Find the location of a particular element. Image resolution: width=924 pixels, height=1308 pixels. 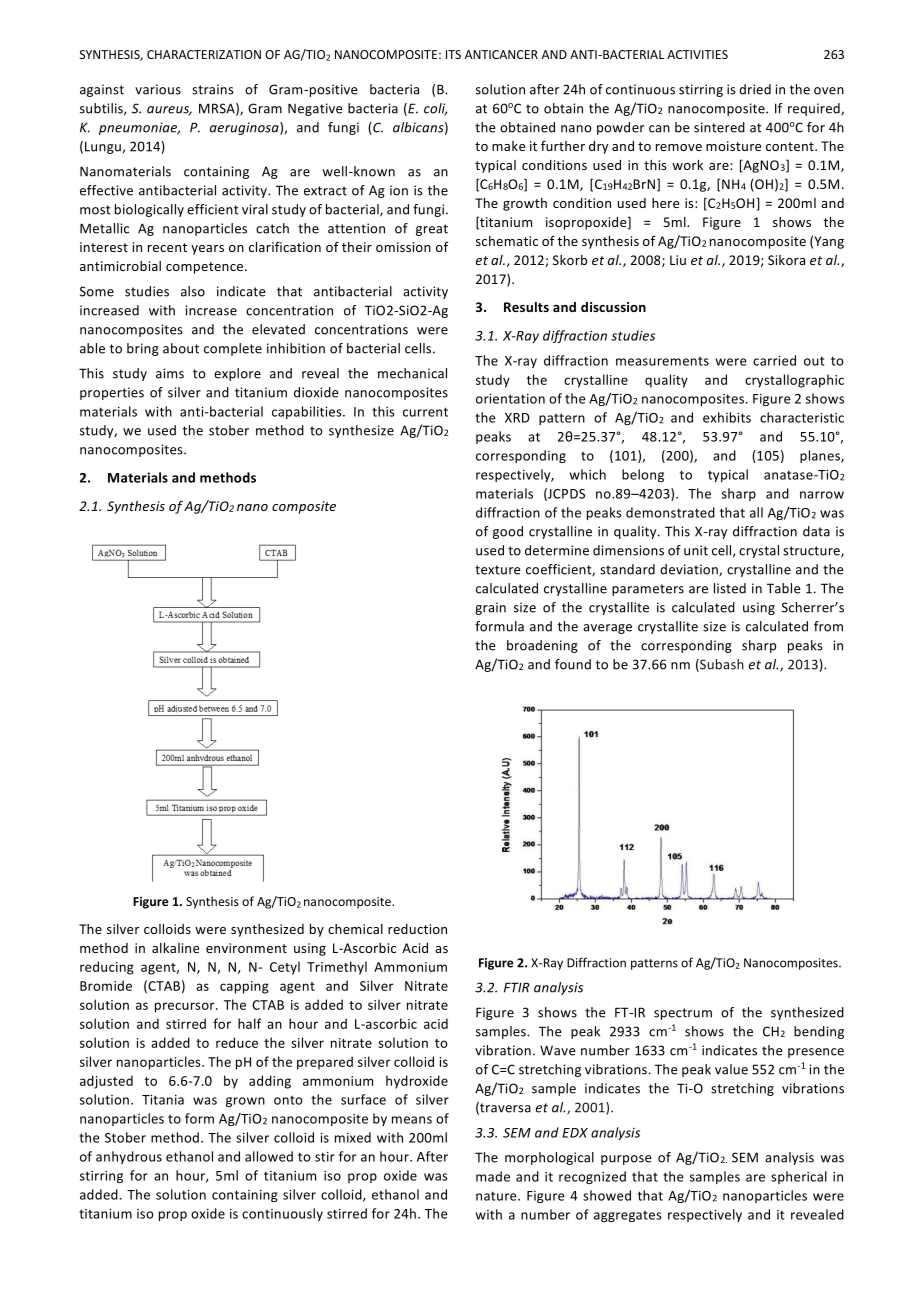

dried is located at coordinates (755, 89).
